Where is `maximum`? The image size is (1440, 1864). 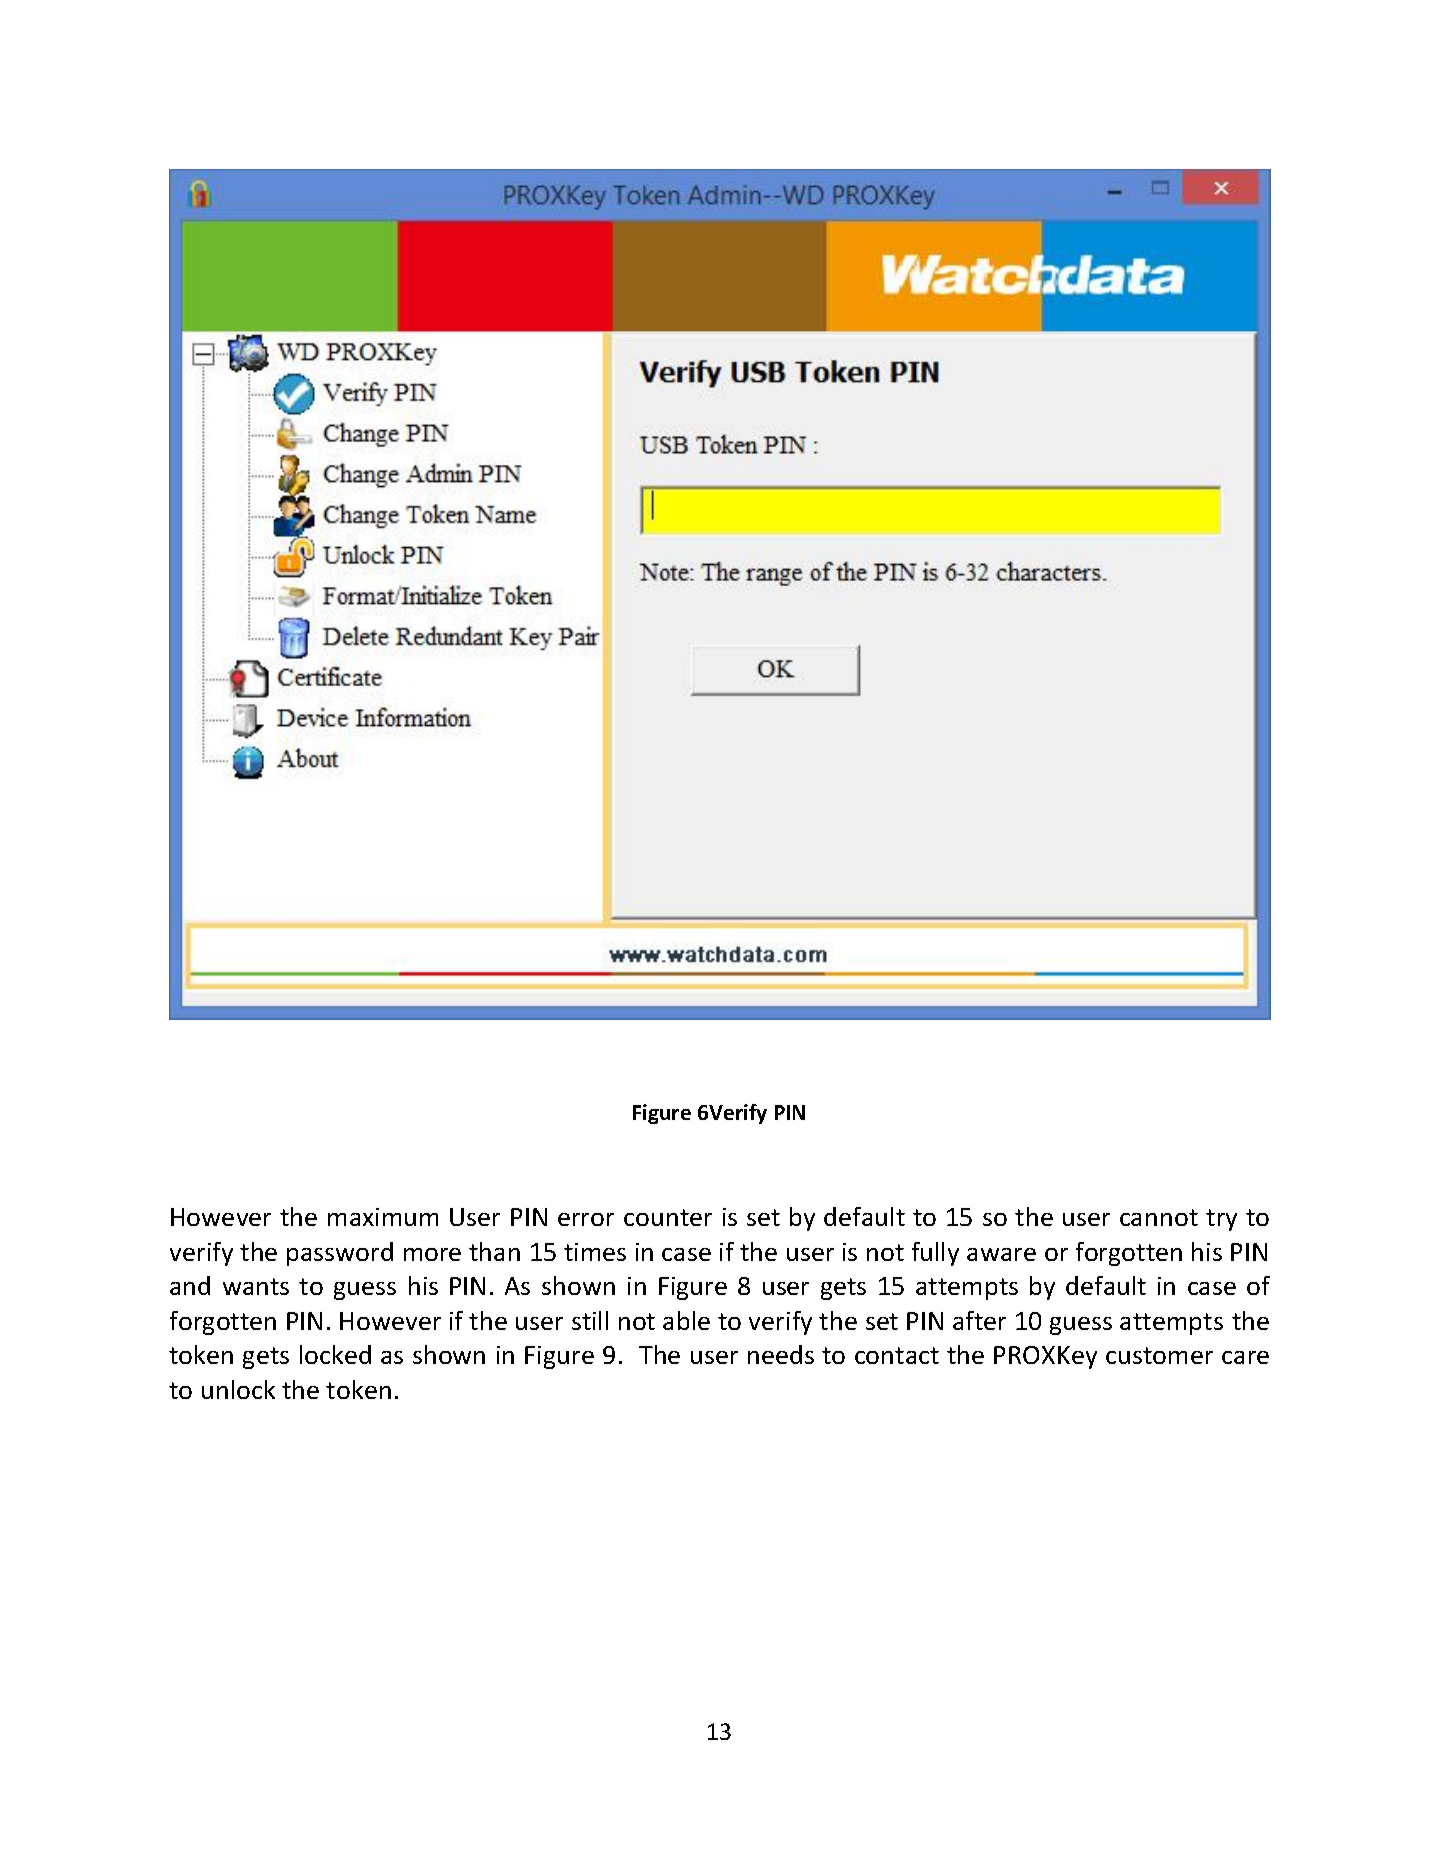 maximum is located at coordinates (383, 1217).
